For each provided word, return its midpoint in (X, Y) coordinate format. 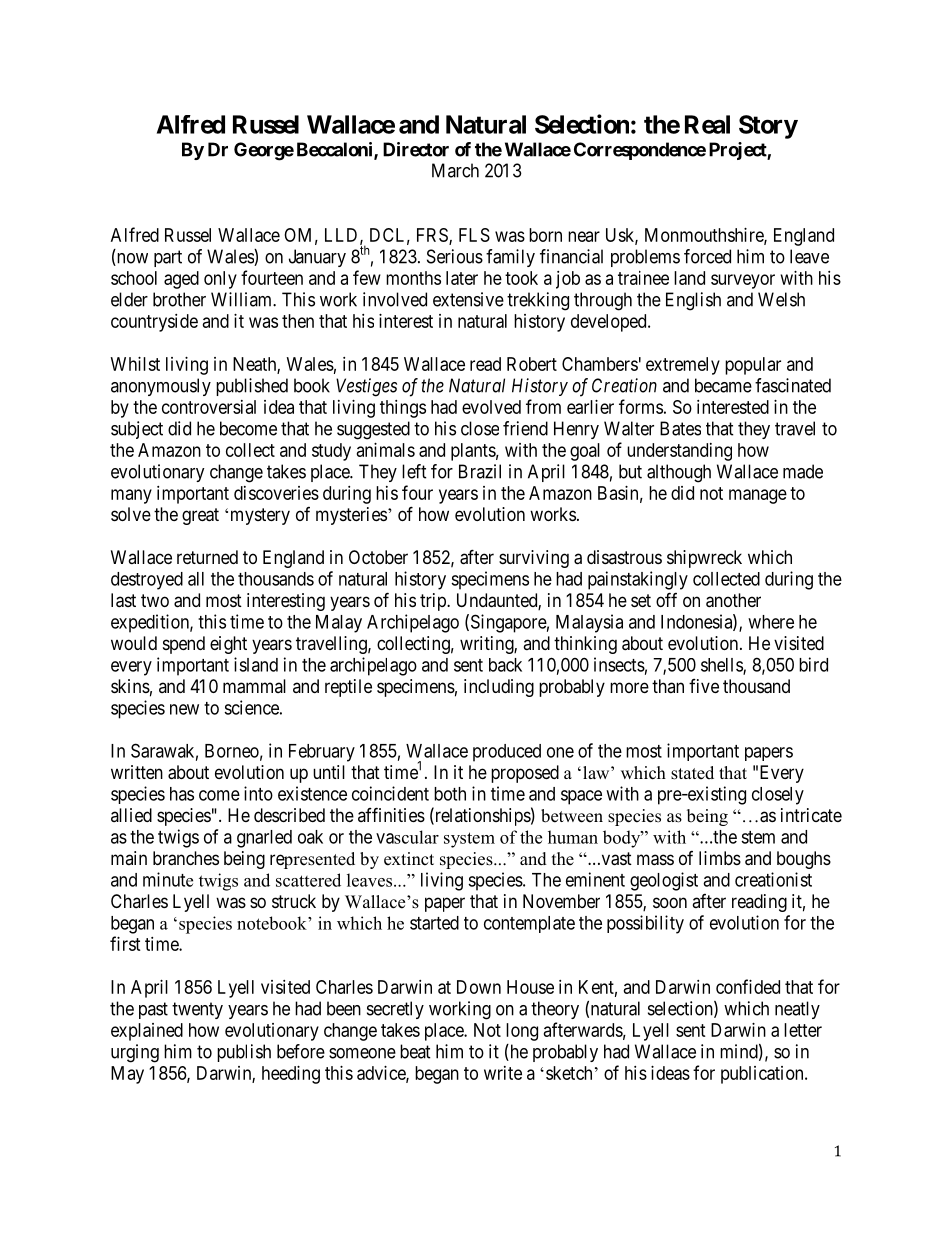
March (455, 170)
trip (434, 602)
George (264, 151)
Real (707, 124)
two (155, 600)
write (503, 1073)
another (733, 600)
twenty (197, 1010)
